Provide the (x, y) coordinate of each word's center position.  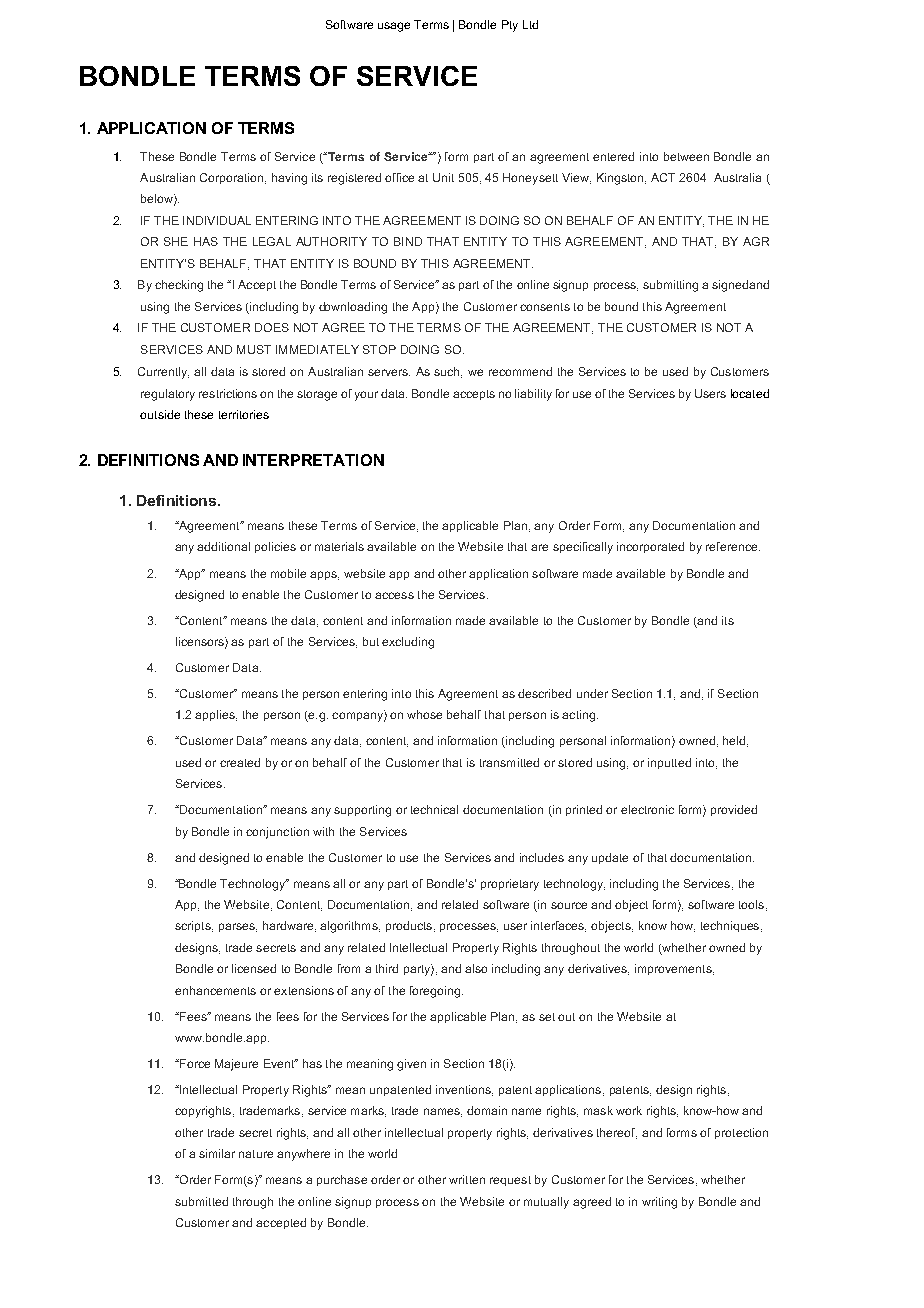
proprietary (510, 885)
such (448, 372)
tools (751, 904)
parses (238, 927)
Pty (510, 26)
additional (223, 546)
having (289, 179)
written (467, 1179)
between (686, 156)
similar (217, 1153)
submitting (670, 286)
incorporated (650, 547)
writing (659, 1203)
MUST (254, 349)
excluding (408, 643)
